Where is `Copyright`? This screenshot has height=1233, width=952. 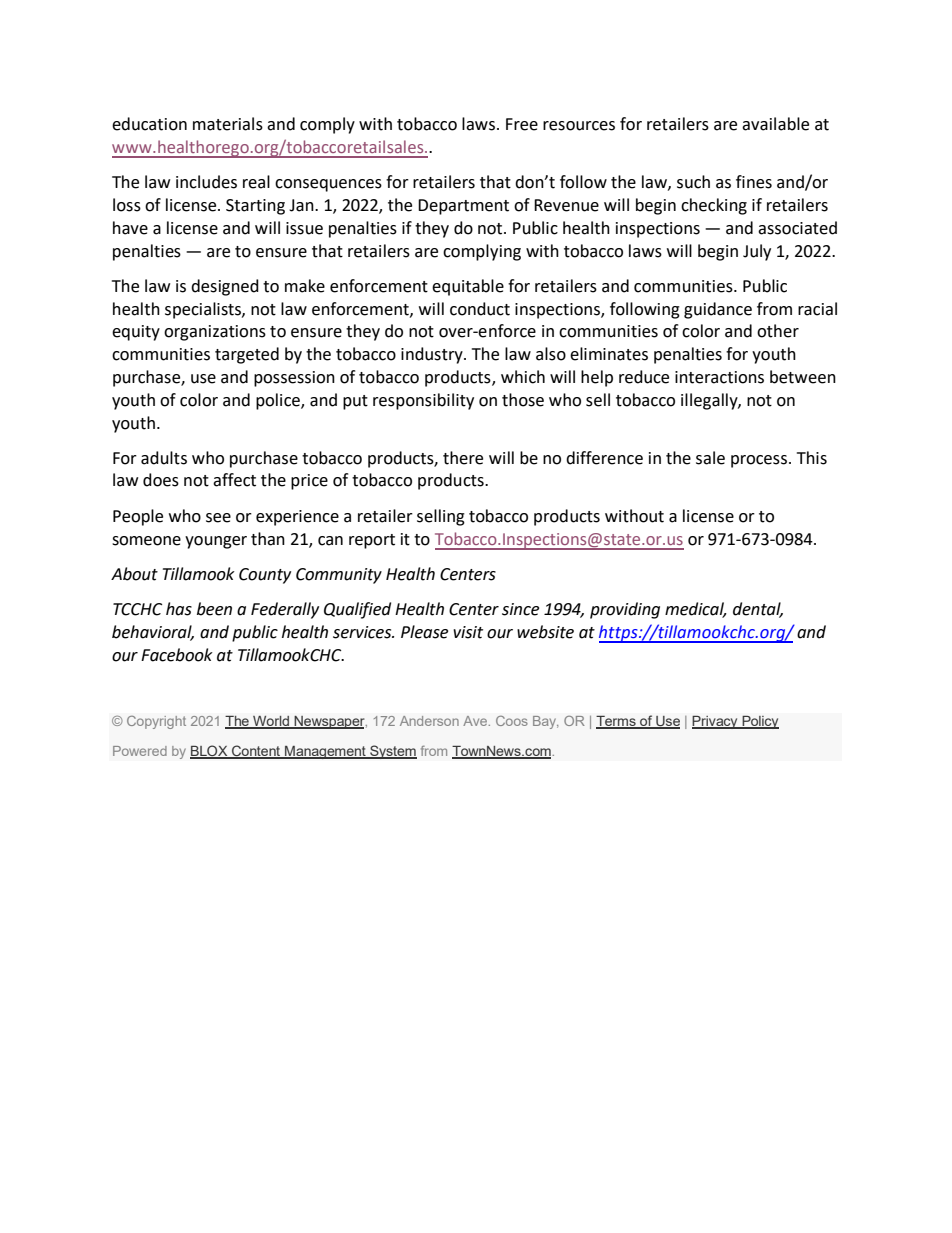
Copyright is located at coordinates (156, 722).
